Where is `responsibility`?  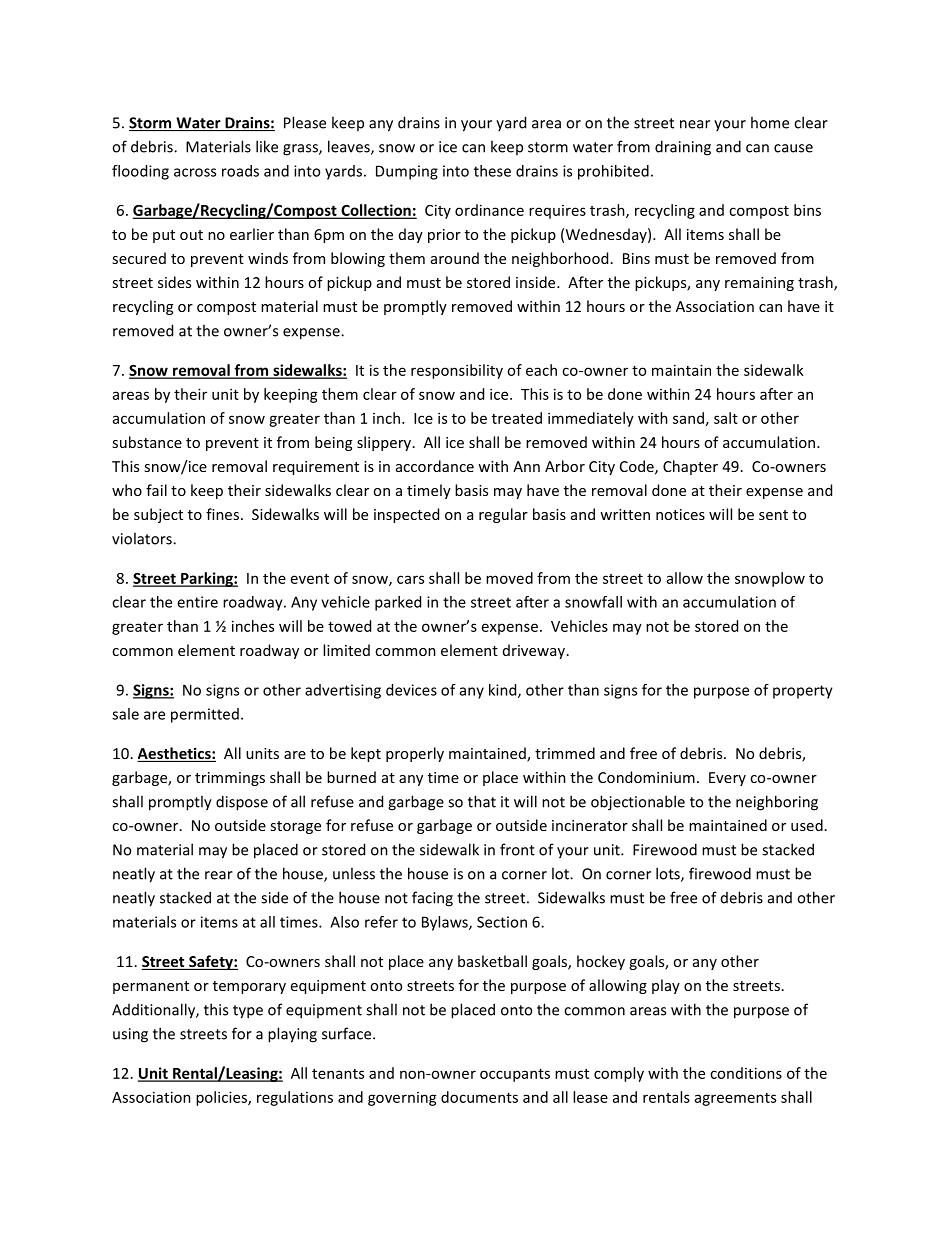 responsibility is located at coordinates (457, 371).
